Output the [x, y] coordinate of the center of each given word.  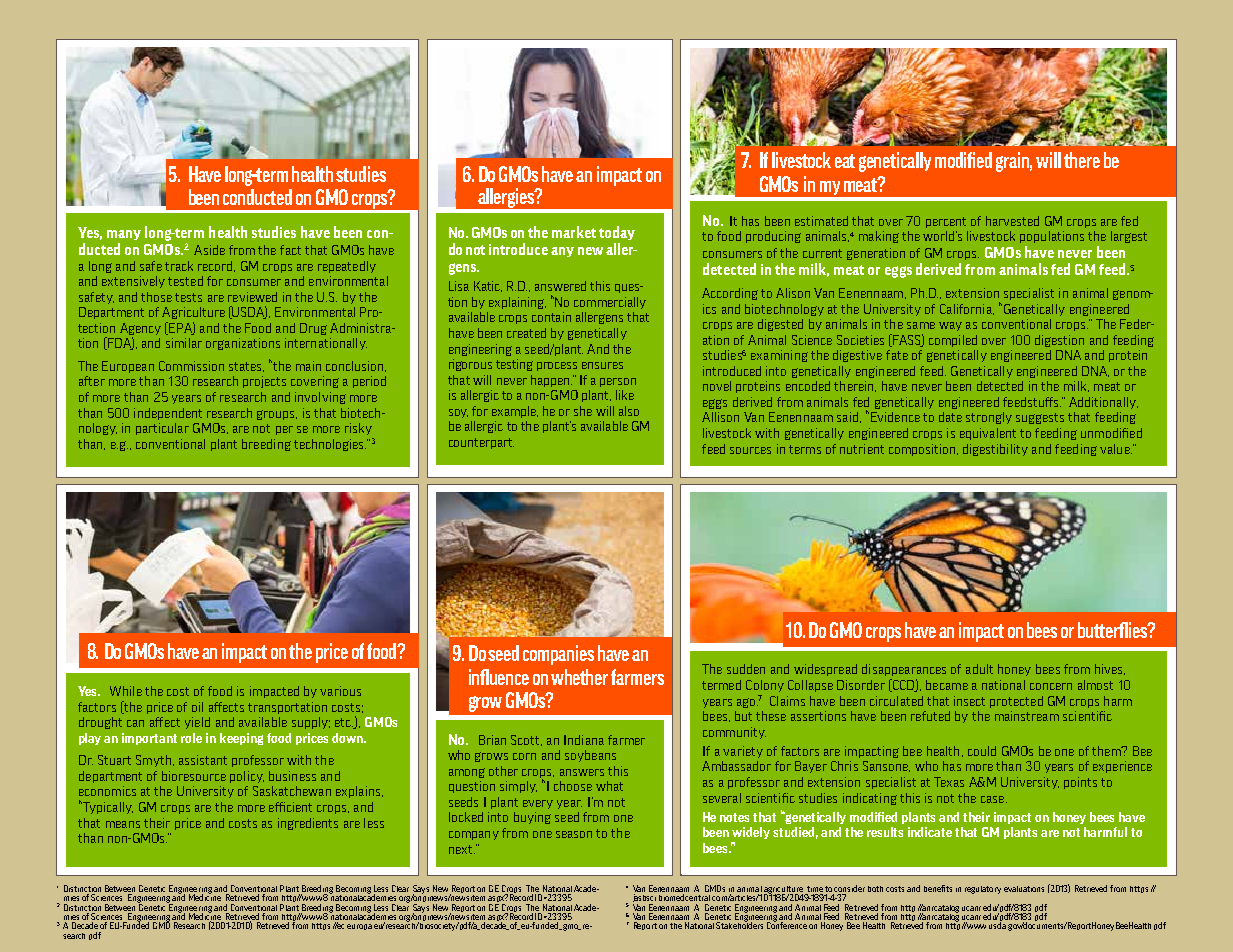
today [617, 233]
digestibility [995, 450]
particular [162, 429]
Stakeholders [739, 924]
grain [1014, 162]
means [123, 824]
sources [750, 450]
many [124, 235]
